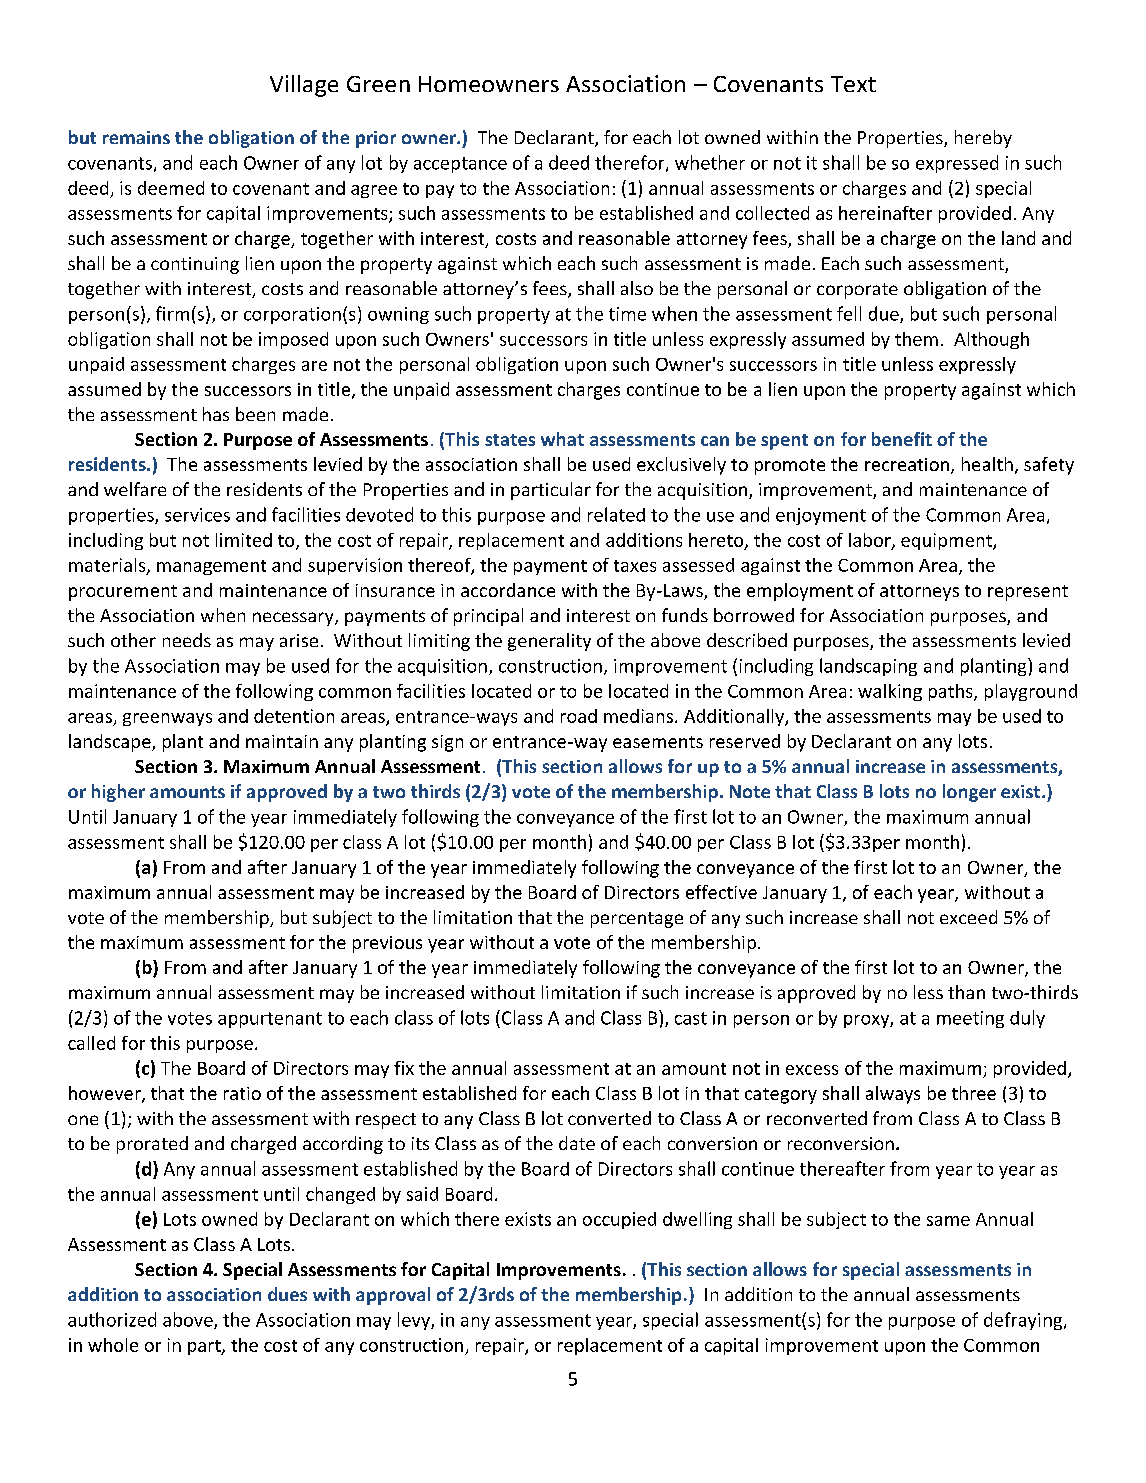 This screenshot has height=1483, width=1146. What do you see at coordinates (216, 414) in the screenshot?
I see `has` at bounding box center [216, 414].
